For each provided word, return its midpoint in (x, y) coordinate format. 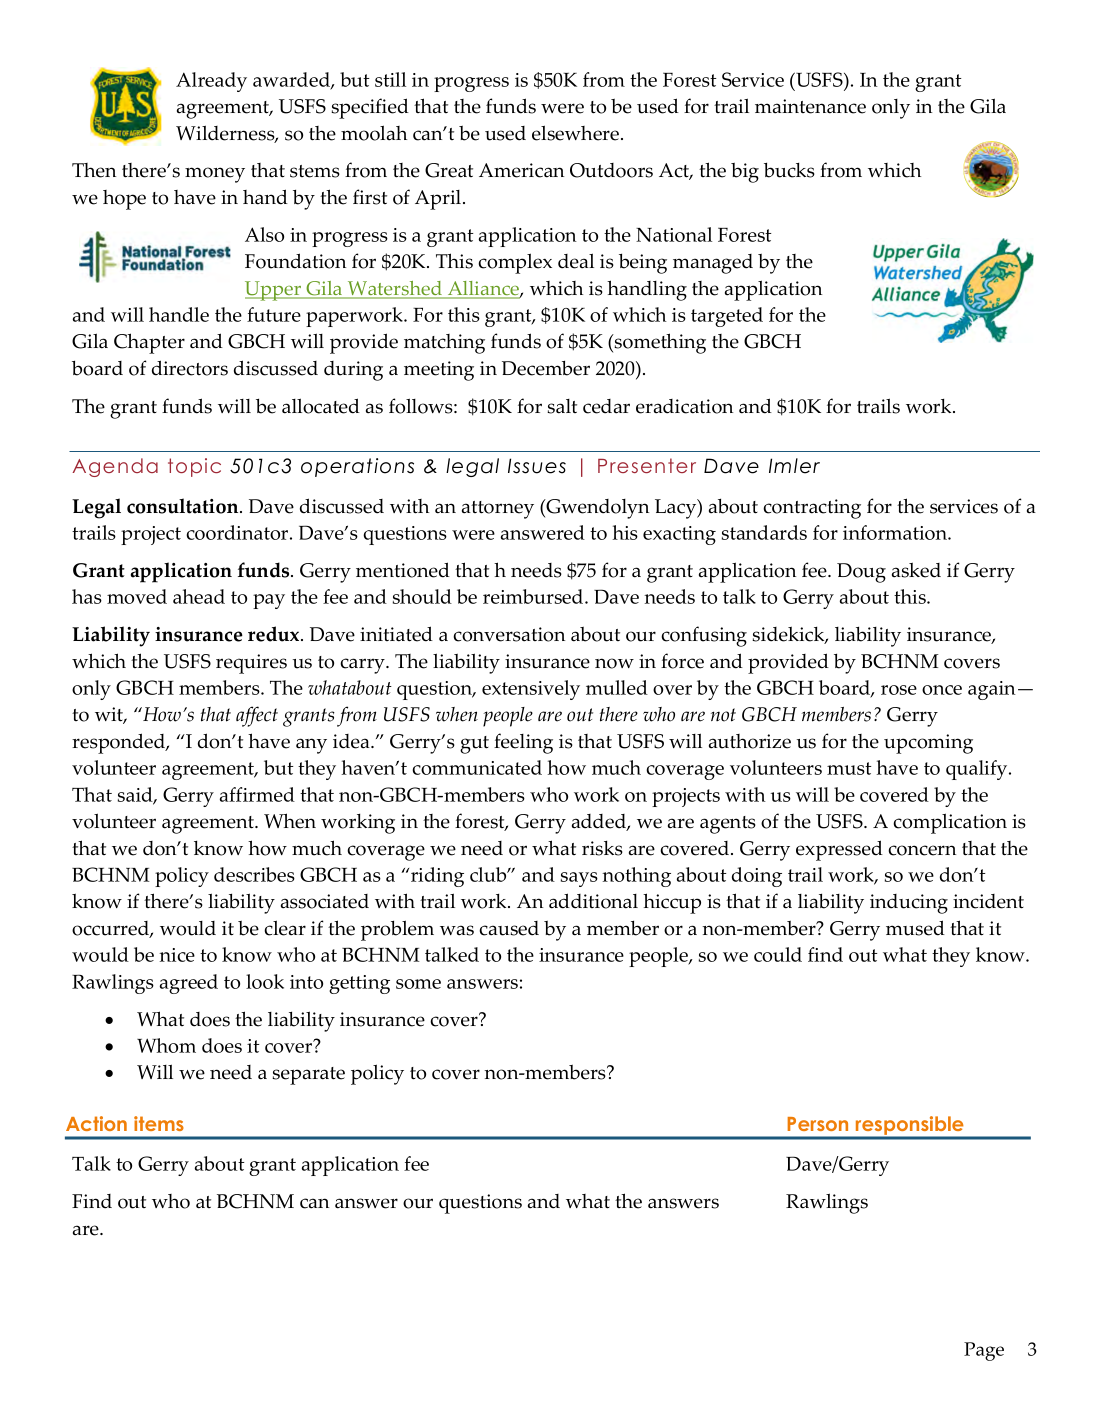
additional (593, 901)
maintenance (810, 106)
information (896, 532)
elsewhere (577, 133)
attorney (498, 510)
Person (817, 1124)
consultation (184, 506)
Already (211, 82)
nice (177, 955)
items (159, 1123)
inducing (909, 904)
